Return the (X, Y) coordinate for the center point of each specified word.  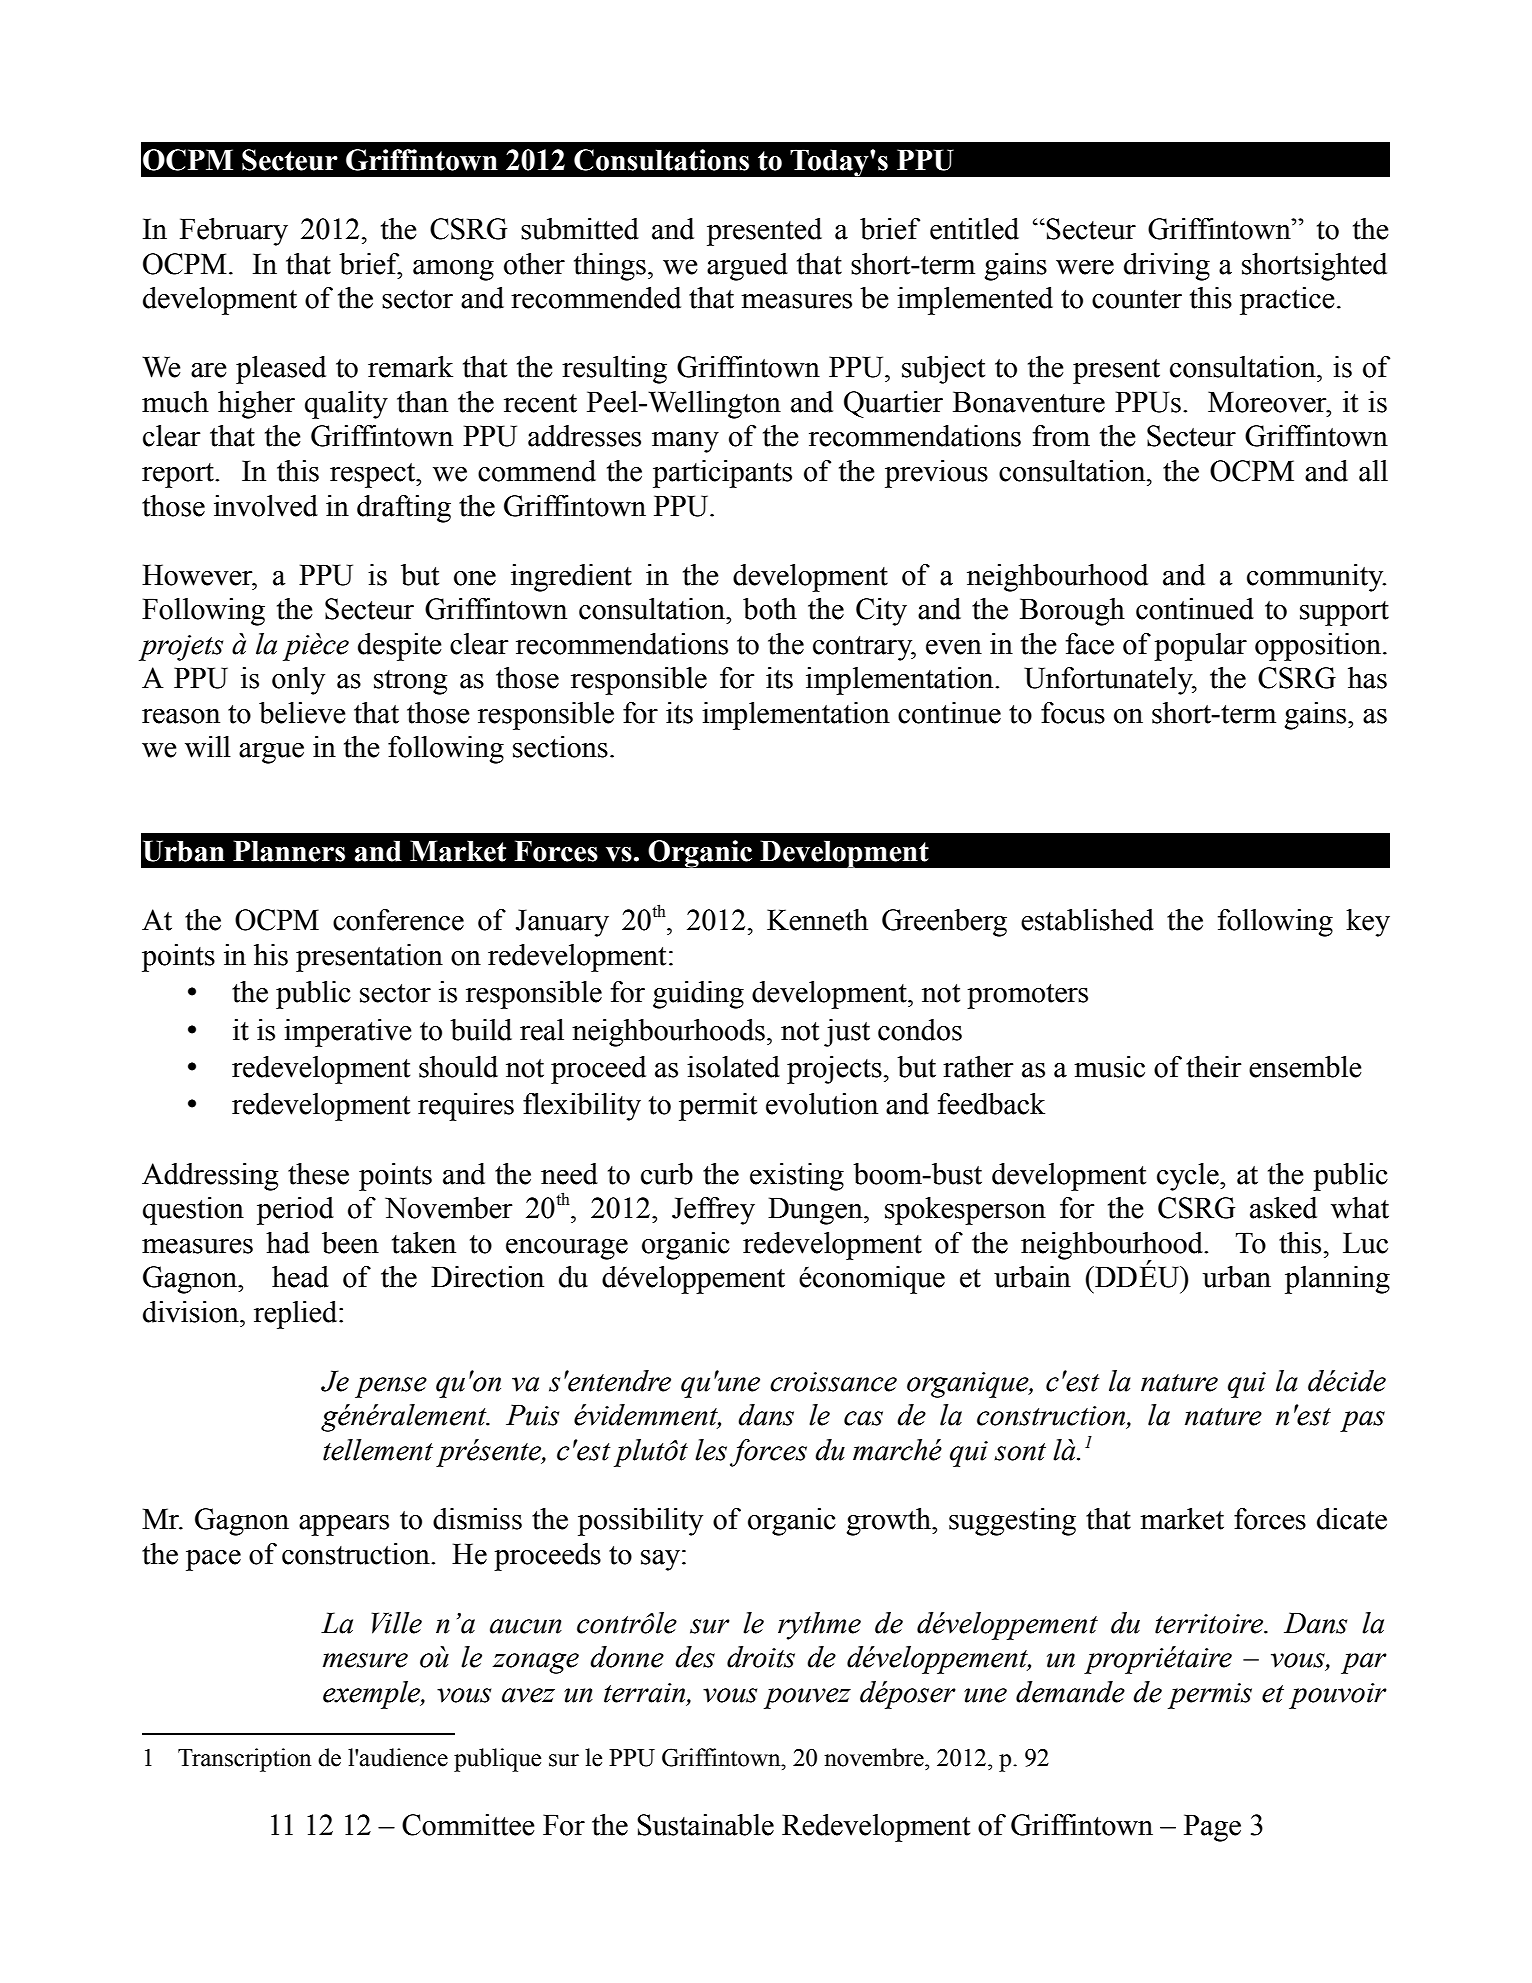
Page (1212, 1828)
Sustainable (705, 1825)
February (234, 232)
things (610, 267)
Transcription (244, 1760)
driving (1167, 267)
